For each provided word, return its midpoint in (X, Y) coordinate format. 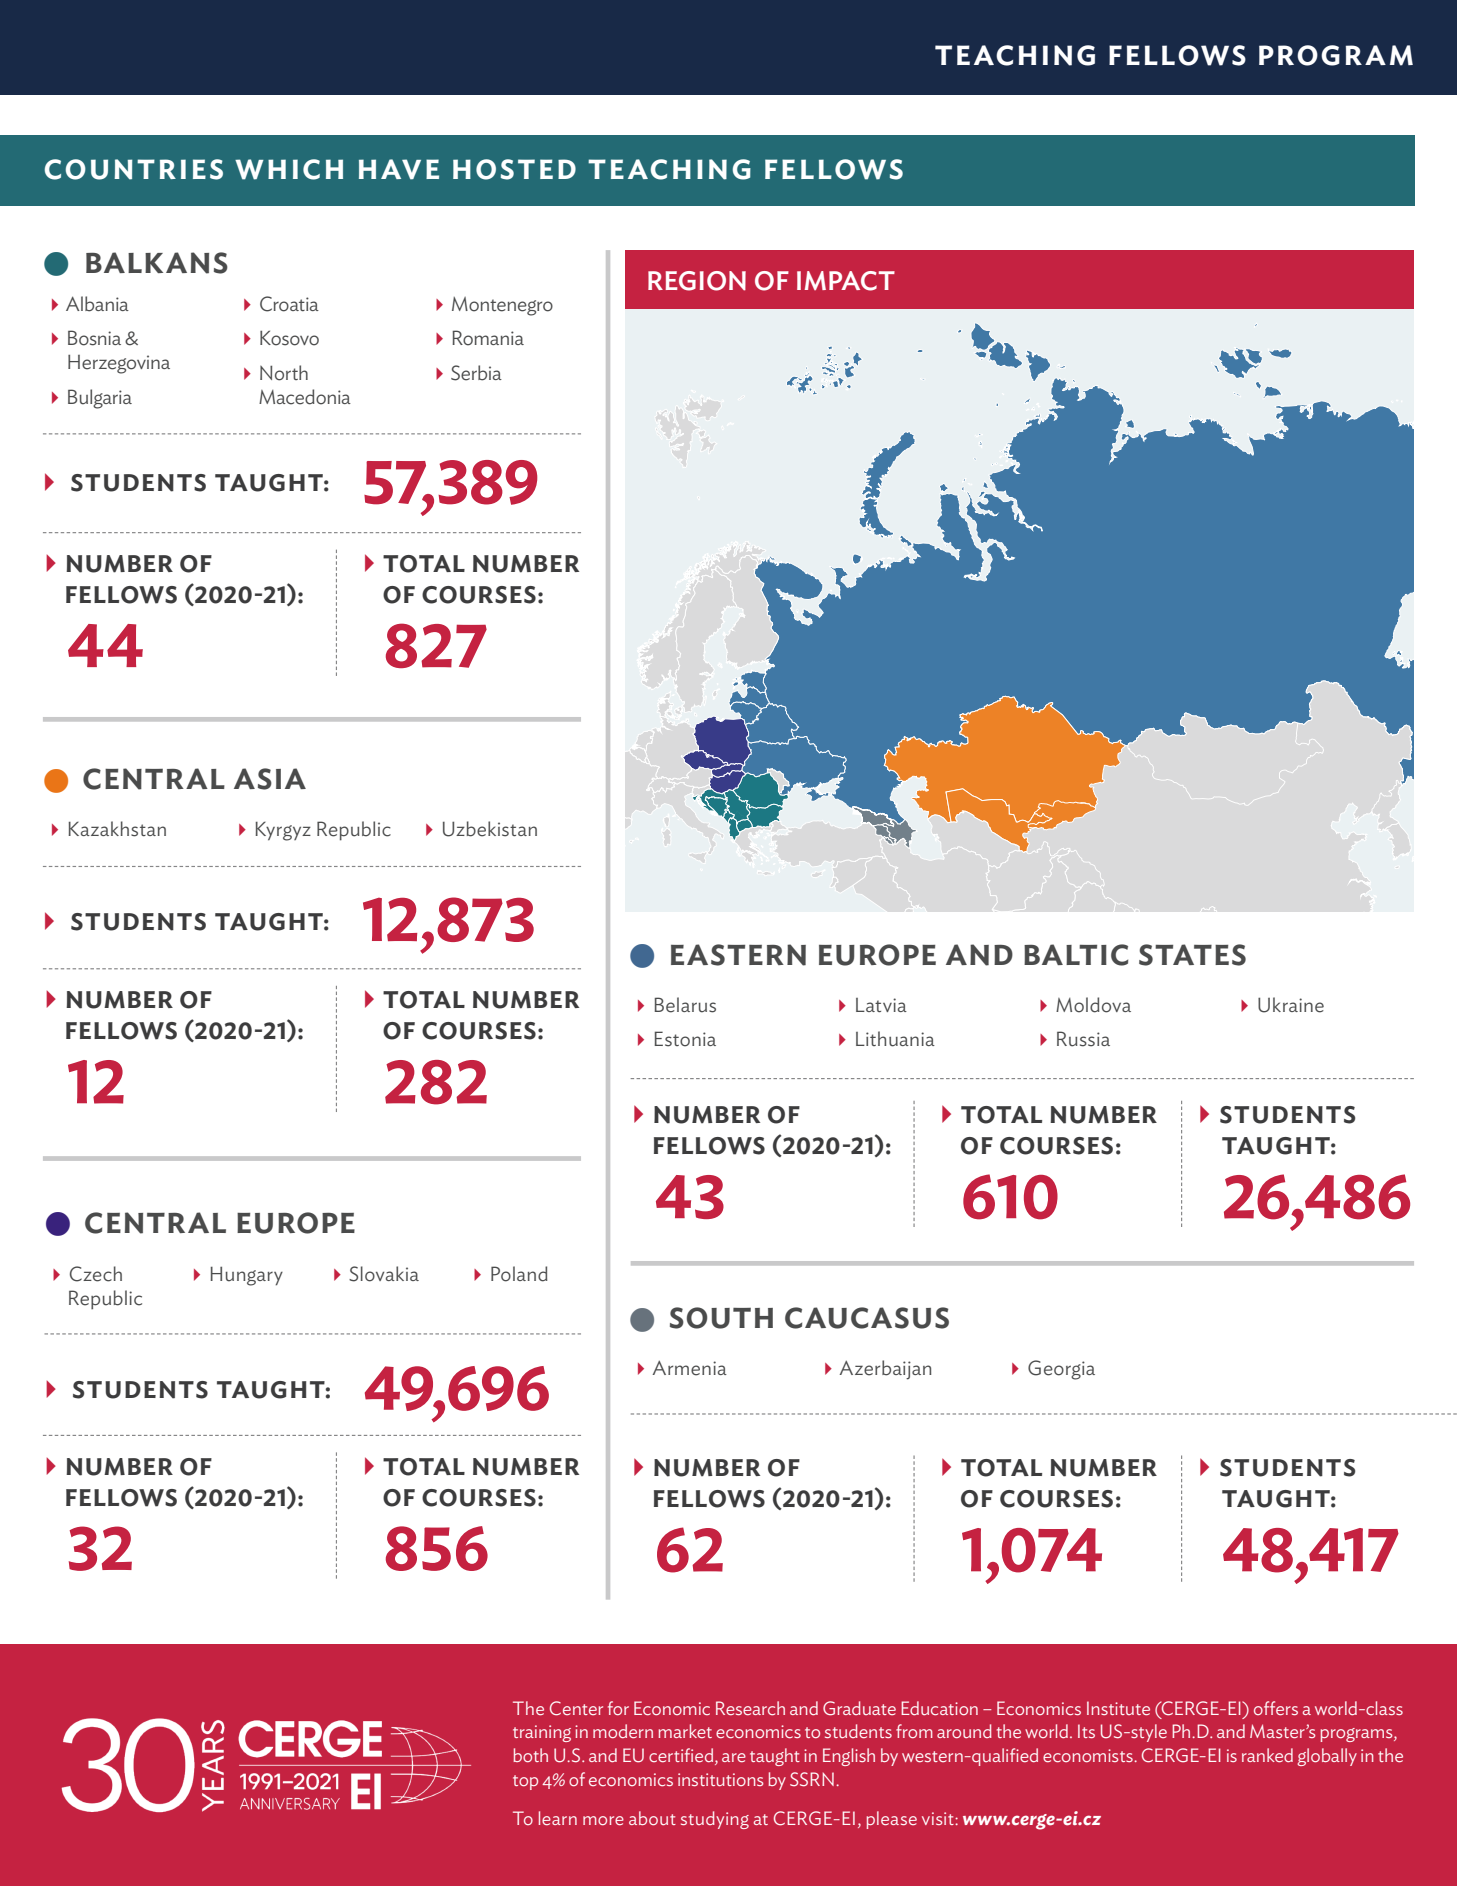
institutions (721, 1779)
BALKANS (157, 263)
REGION (697, 281)
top (525, 1782)
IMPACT (846, 281)
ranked (1267, 1755)
